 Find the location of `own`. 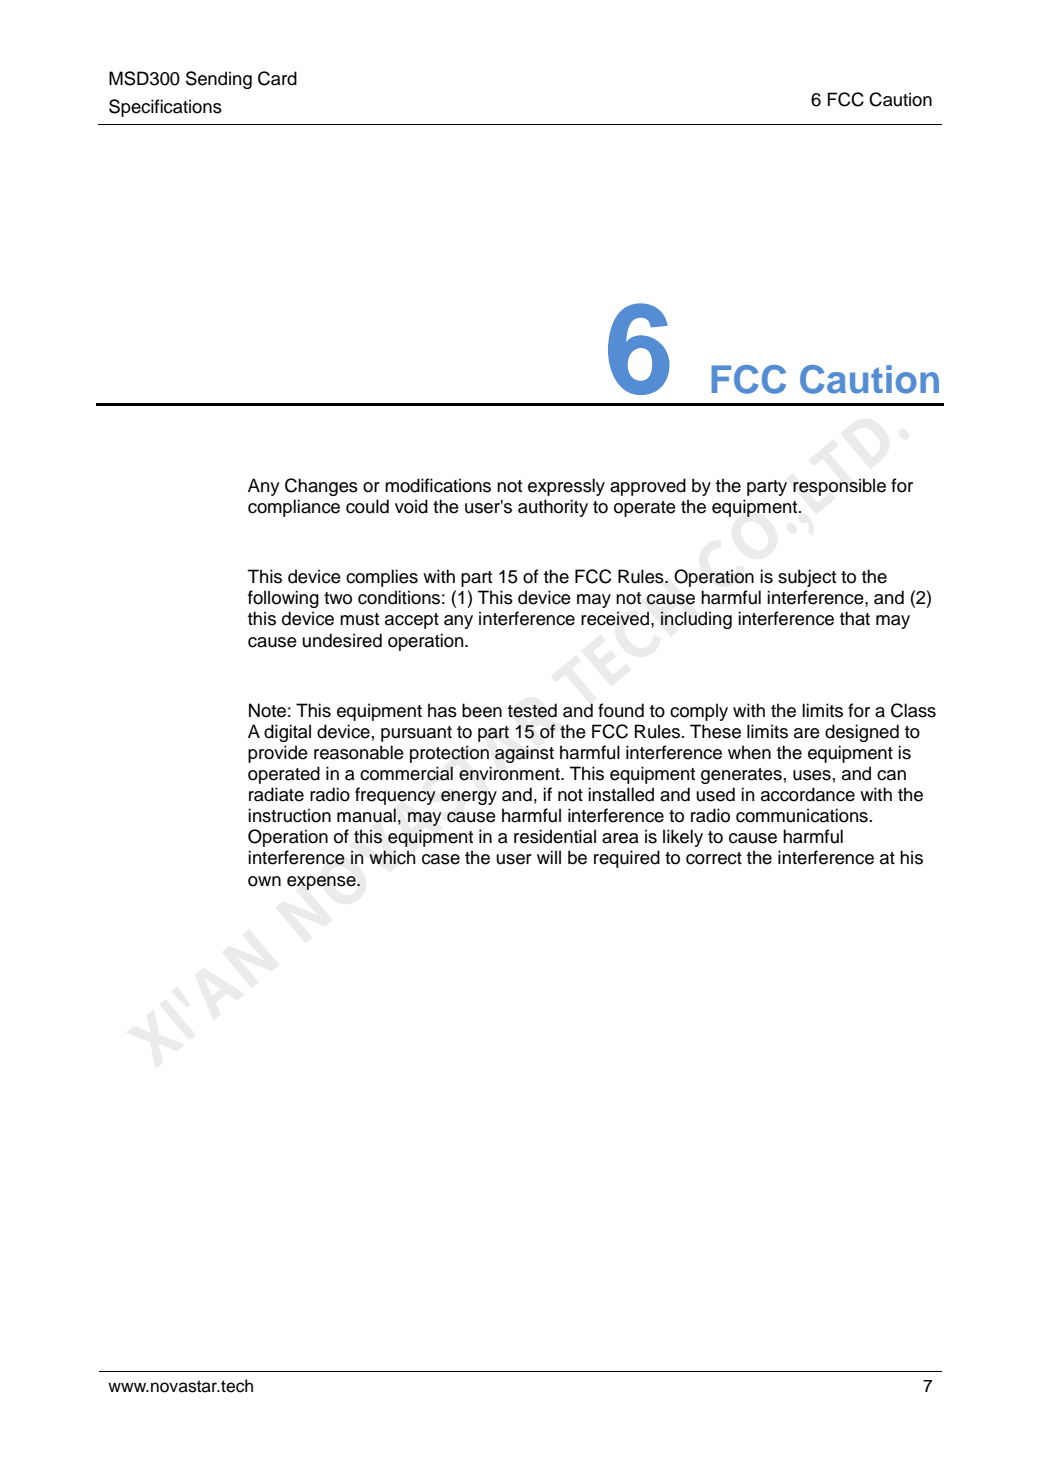

own is located at coordinates (264, 881).
